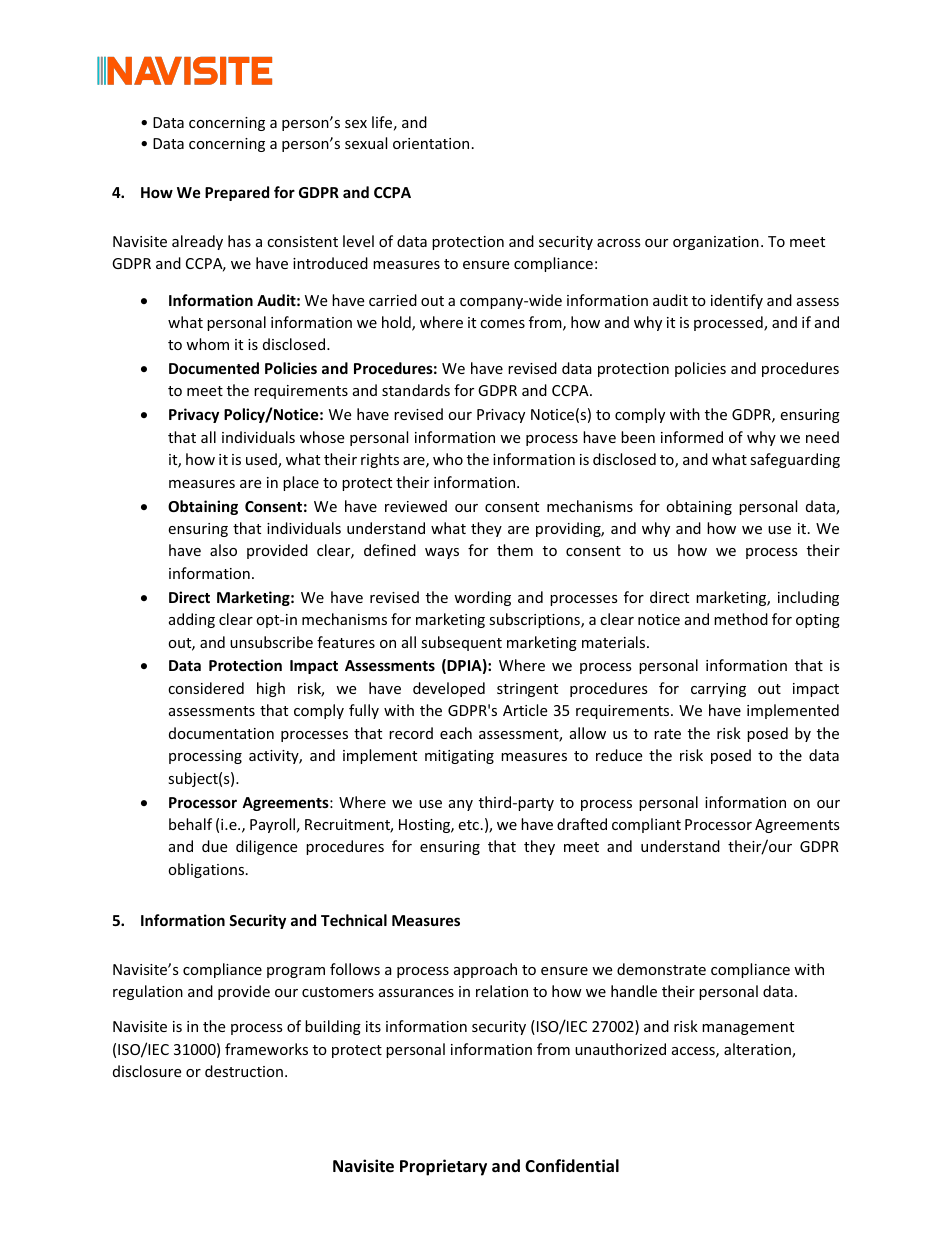 Image resolution: width=952 pixels, height=1233 pixels. What do you see at coordinates (244, 1071) in the screenshot?
I see `destruction` at bounding box center [244, 1071].
